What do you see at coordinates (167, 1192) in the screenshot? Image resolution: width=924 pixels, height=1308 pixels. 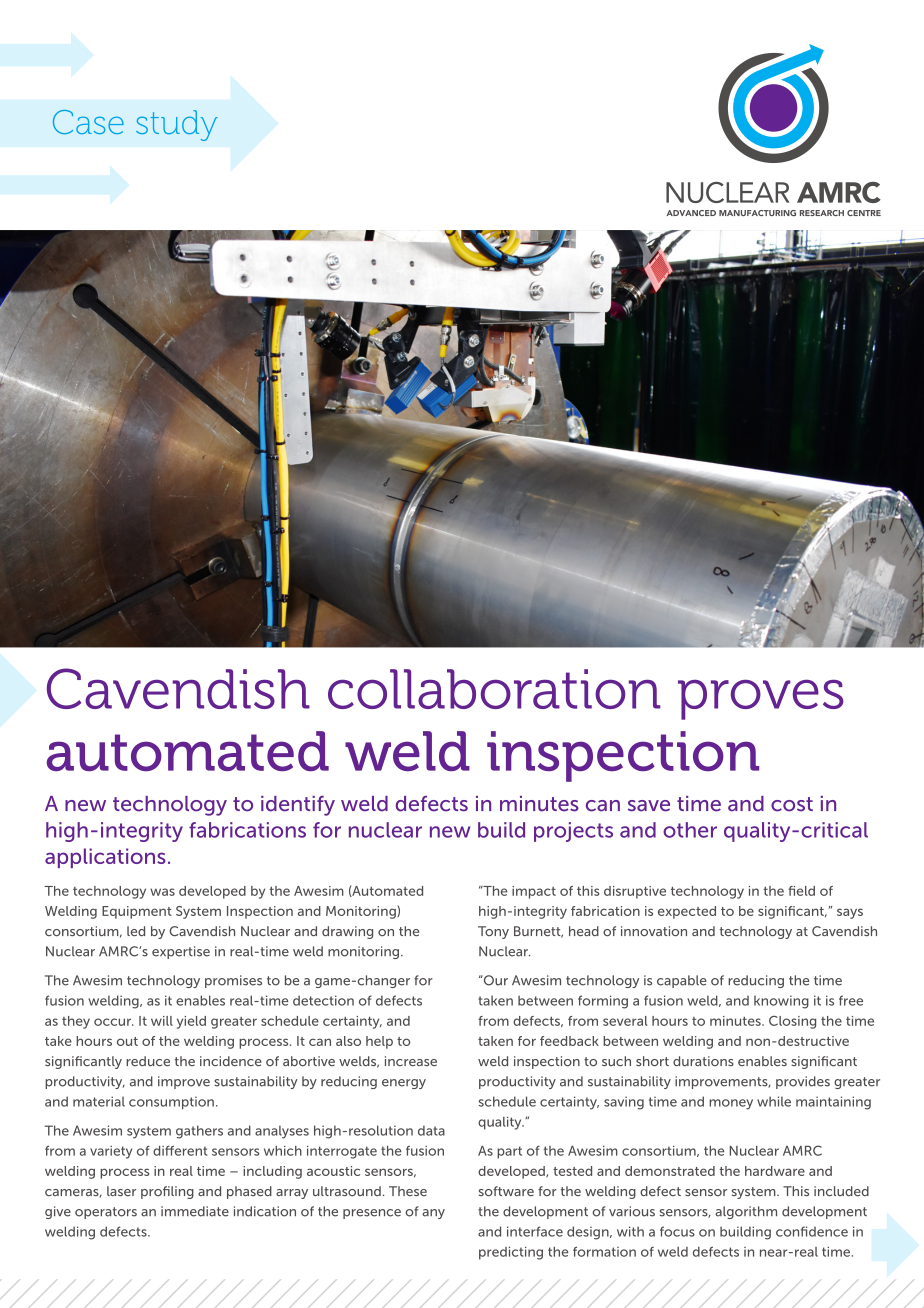 I see `profiling` at bounding box center [167, 1192].
